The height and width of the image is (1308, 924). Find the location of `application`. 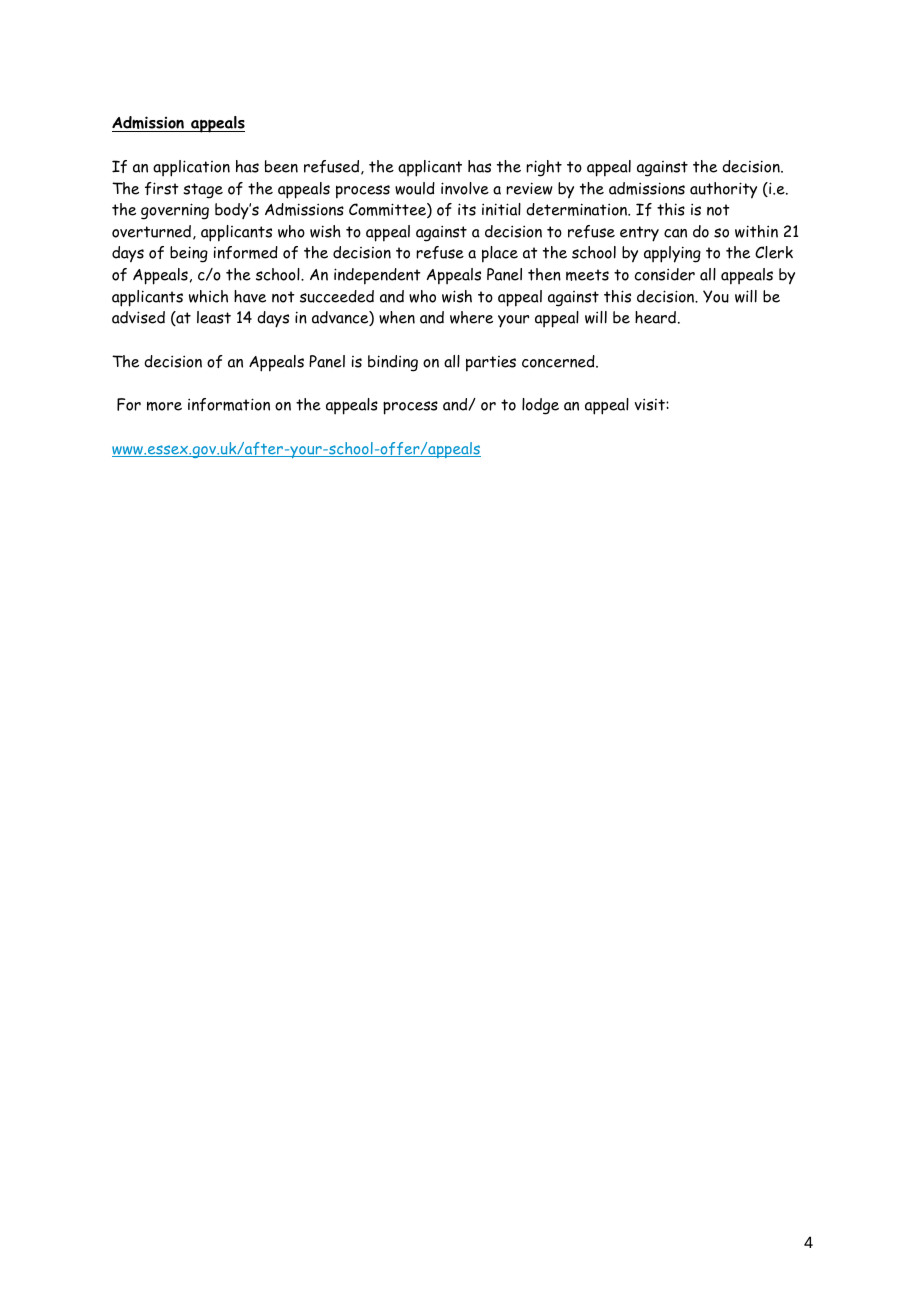

application is located at coordinates (191, 168).
